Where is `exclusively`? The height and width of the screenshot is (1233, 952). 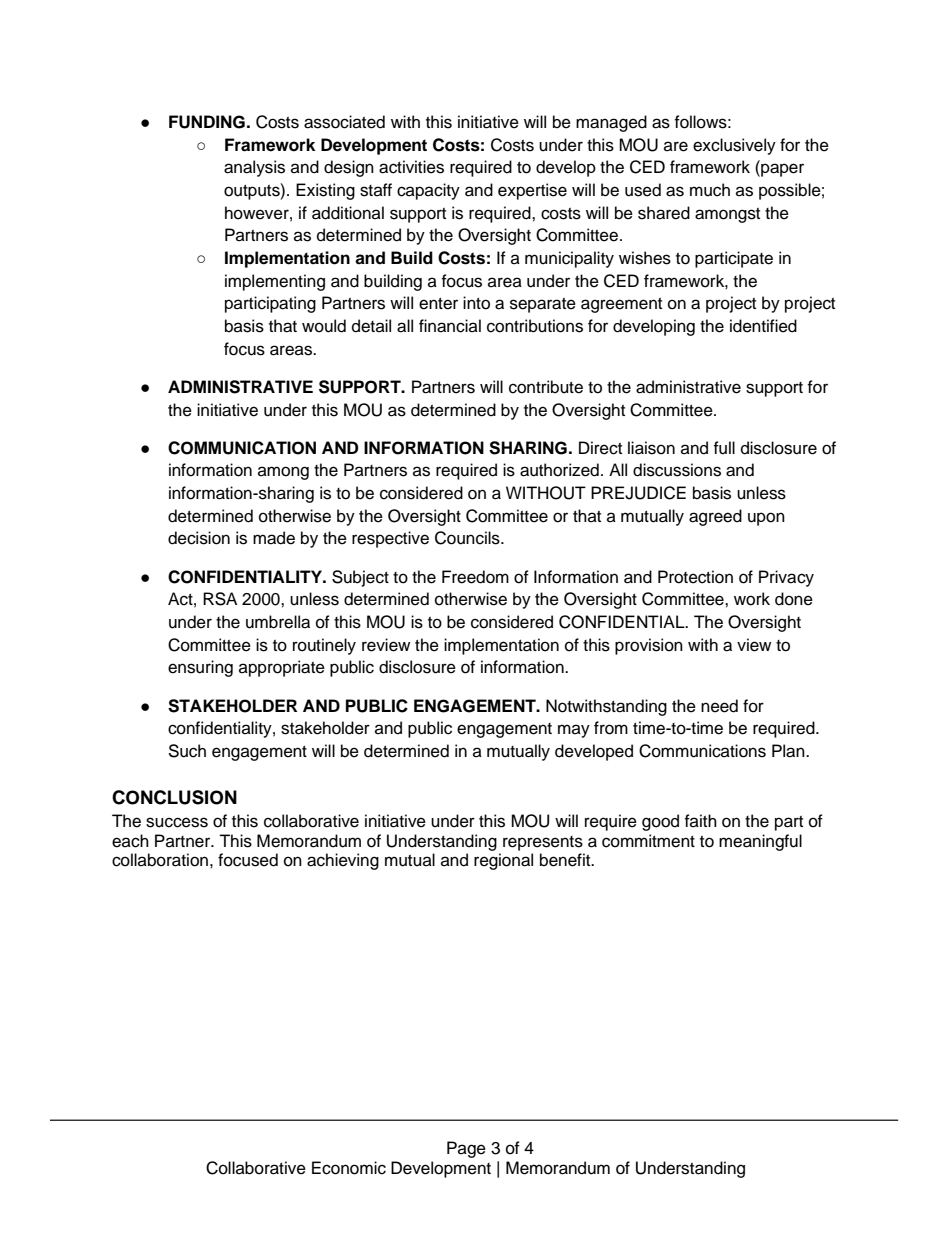
exclusively is located at coordinates (734, 146).
